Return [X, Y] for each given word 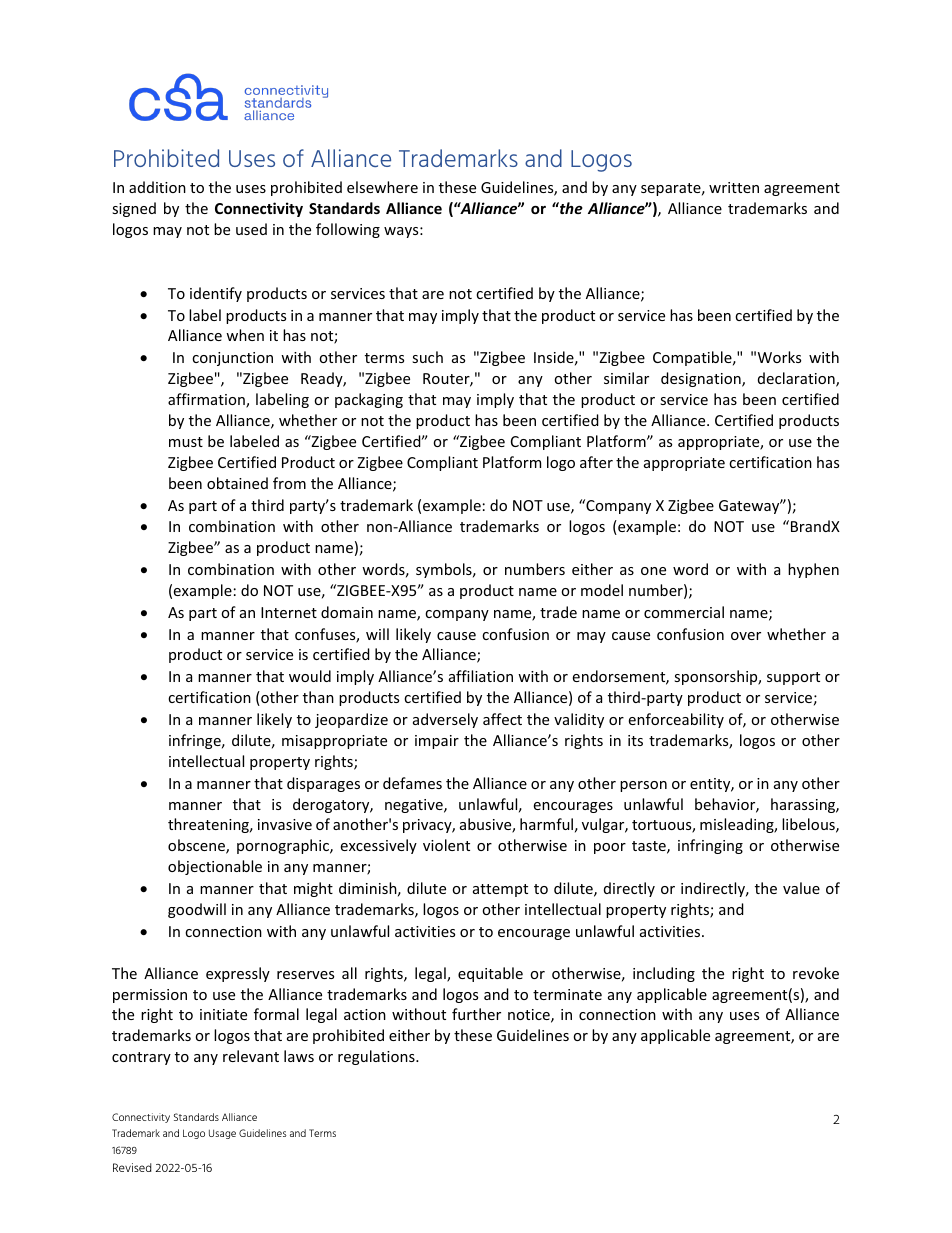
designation [702, 379]
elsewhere [382, 187]
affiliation [481, 676]
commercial [684, 612]
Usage [222, 1134]
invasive [285, 824]
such [427, 357]
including [664, 974]
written [734, 187]
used [251, 229]
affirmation [207, 400]
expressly [238, 974]
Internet [289, 612]
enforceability [676, 720]
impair [437, 742]
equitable [490, 974]
